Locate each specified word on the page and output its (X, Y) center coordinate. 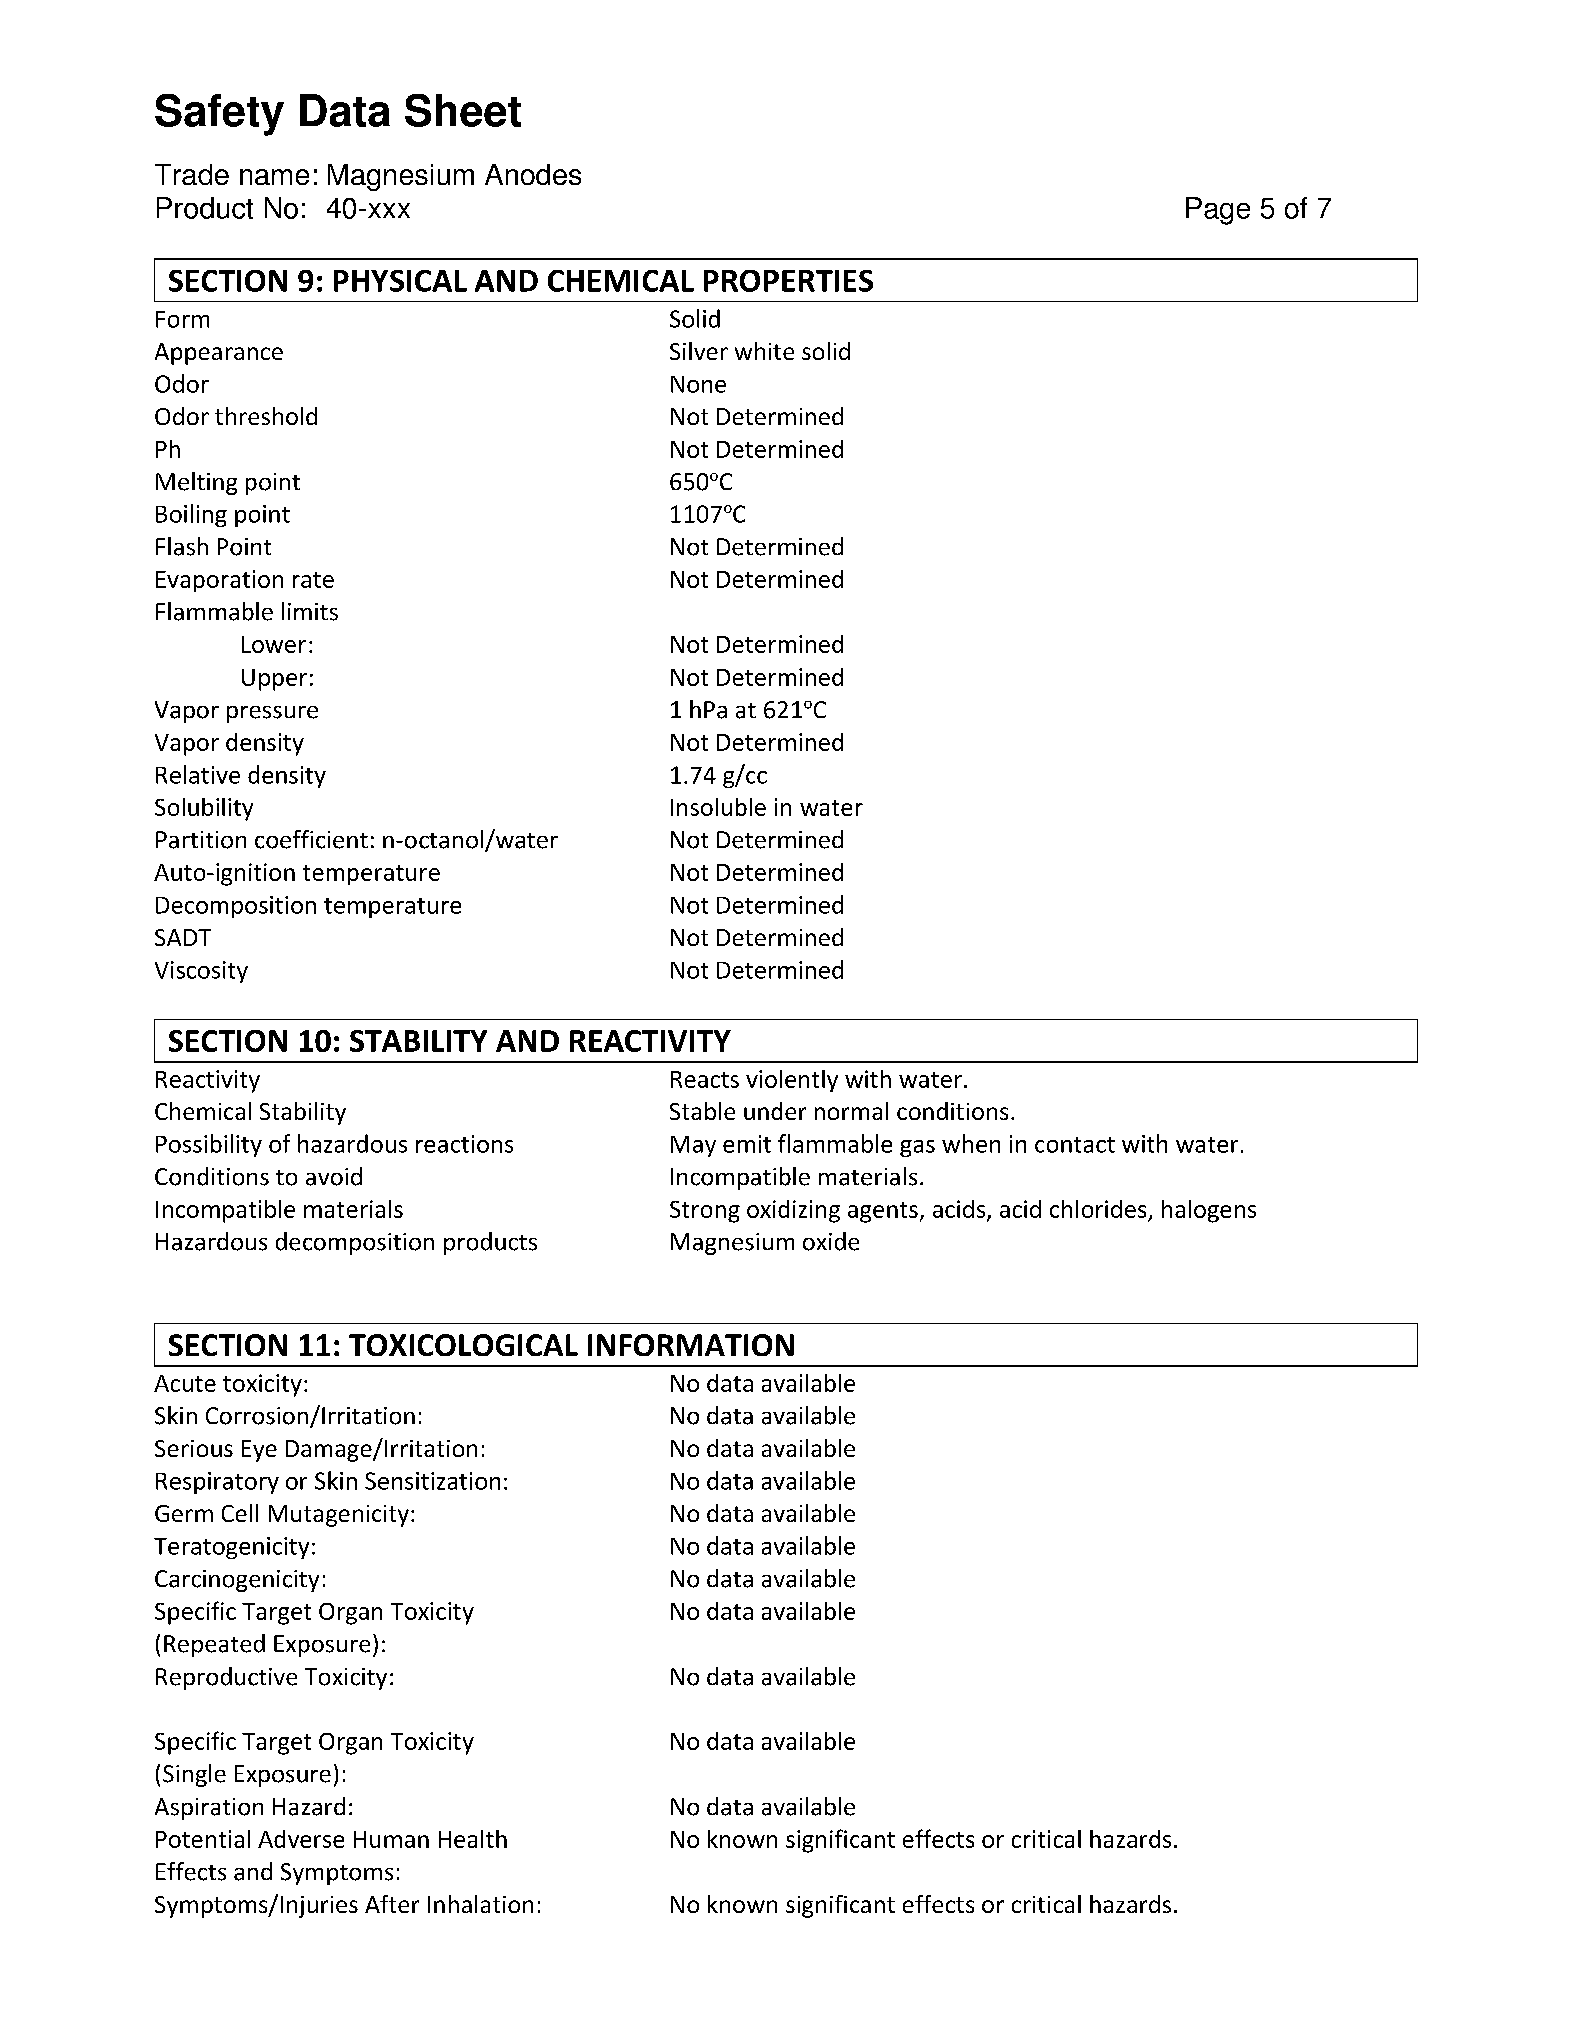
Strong (705, 1212)
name (274, 177)
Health (473, 1839)
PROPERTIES (788, 281)
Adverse (301, 1839)
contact (1075, 1145)
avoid (334, 1176)
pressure (272, 714)
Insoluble (718, 807)
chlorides (1098, 1209)
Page (1218, 211)
